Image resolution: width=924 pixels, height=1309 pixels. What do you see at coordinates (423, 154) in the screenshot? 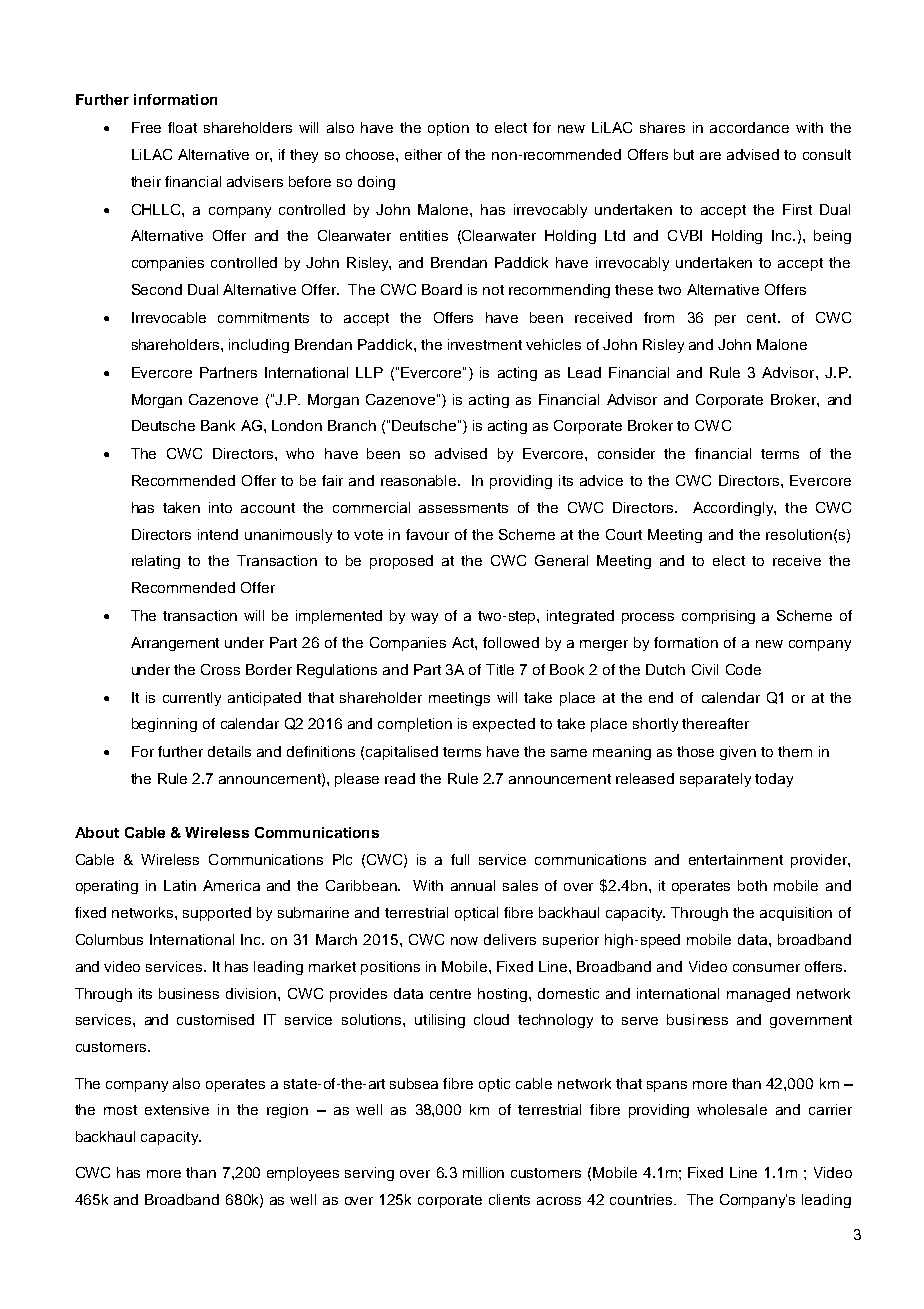
I see `either` at bounding box center [423, 154].
